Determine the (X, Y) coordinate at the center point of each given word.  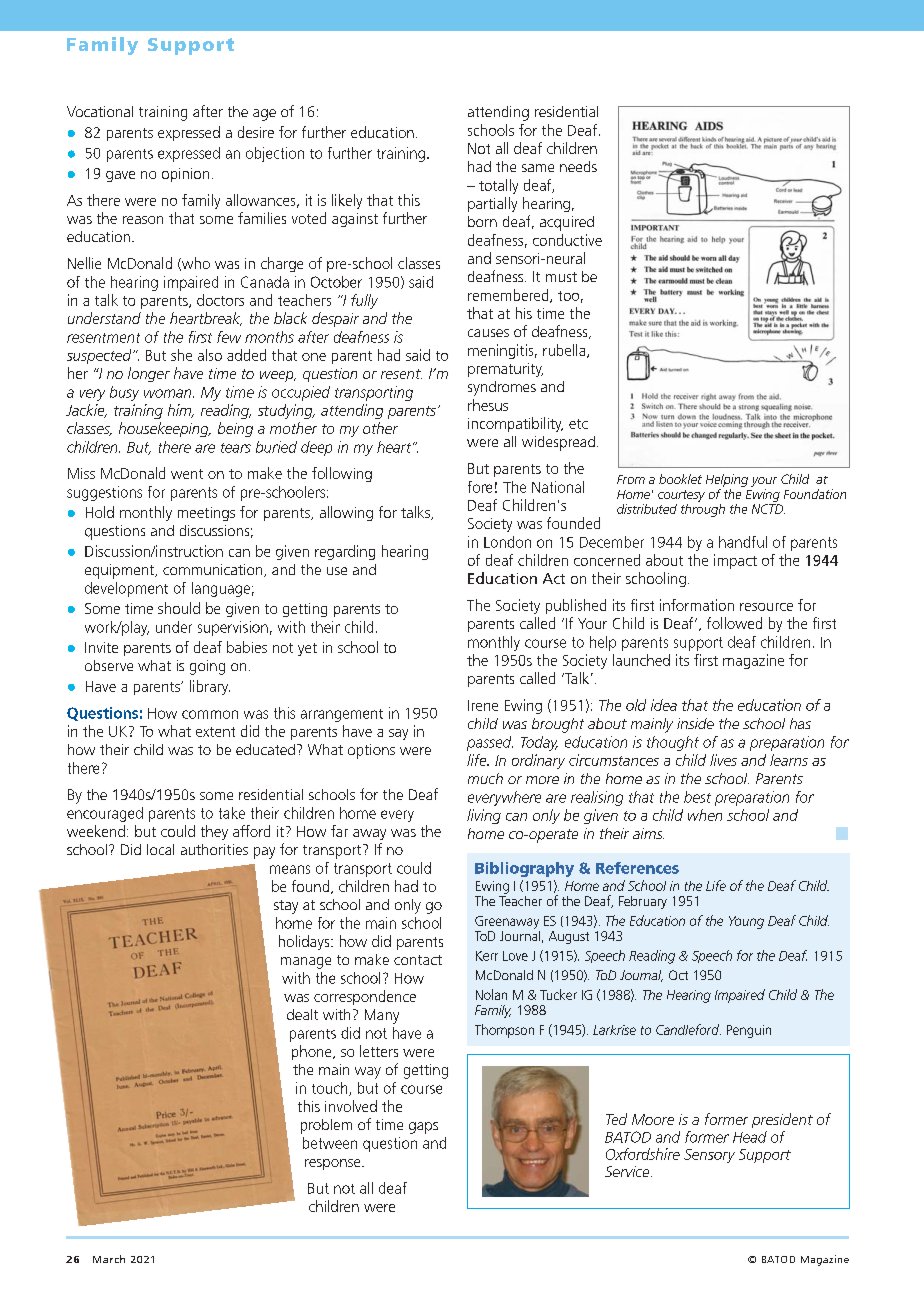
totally (498, 186)
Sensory (709, 1156)
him (181, 411)
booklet (680, 479)
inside (695, 723)
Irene (483, 705)
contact (418, 960)
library (210, 687)
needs (578, 166)
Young (746, 922)
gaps (423, 1128)
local (160, 849)
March (109, 1259)
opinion (185, 175)
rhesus (488, 405)
